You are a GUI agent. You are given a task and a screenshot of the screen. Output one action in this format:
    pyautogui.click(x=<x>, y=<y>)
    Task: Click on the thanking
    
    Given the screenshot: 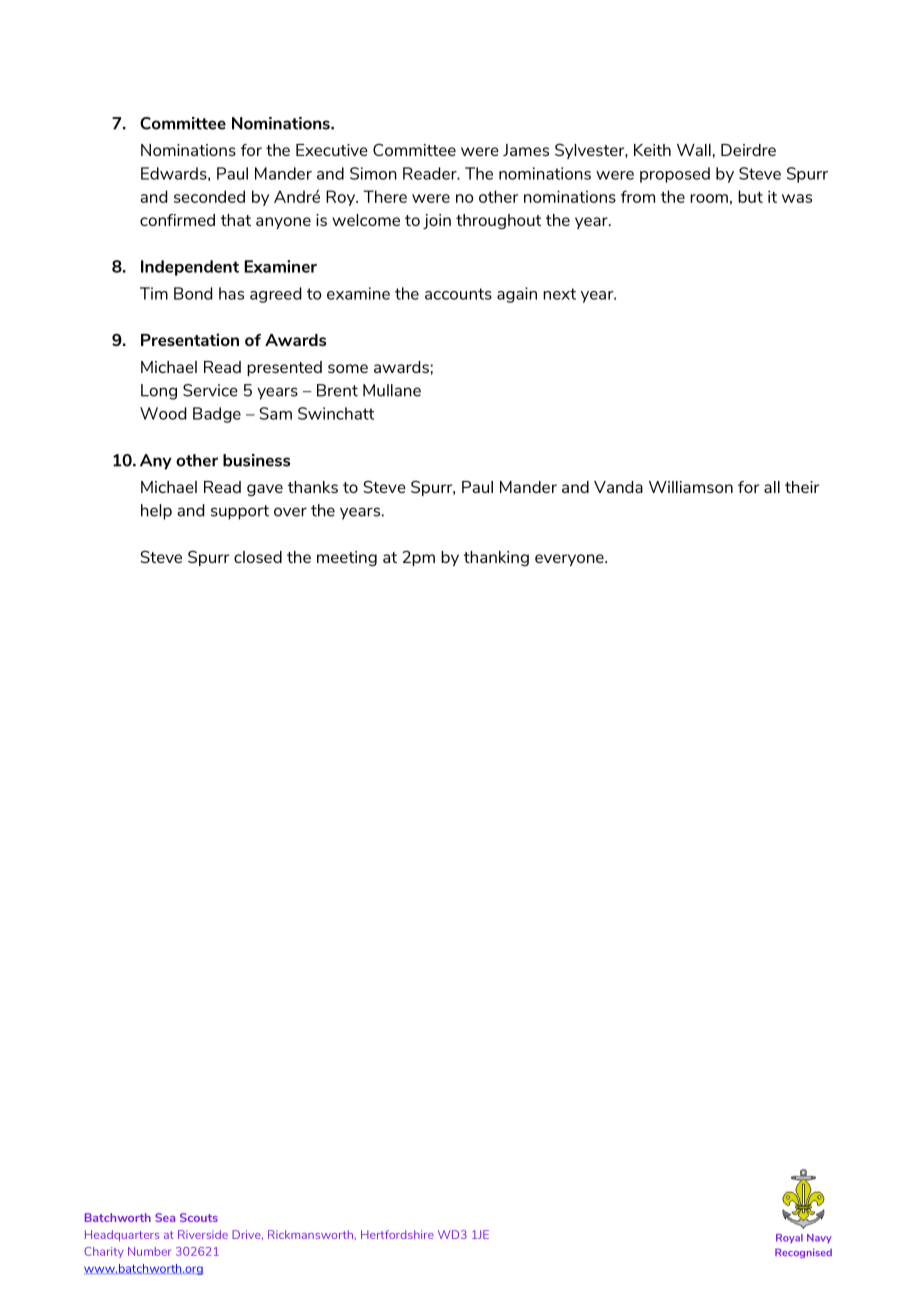 What is the action you would take?
    pyautogui.click(x=496, y=558)
